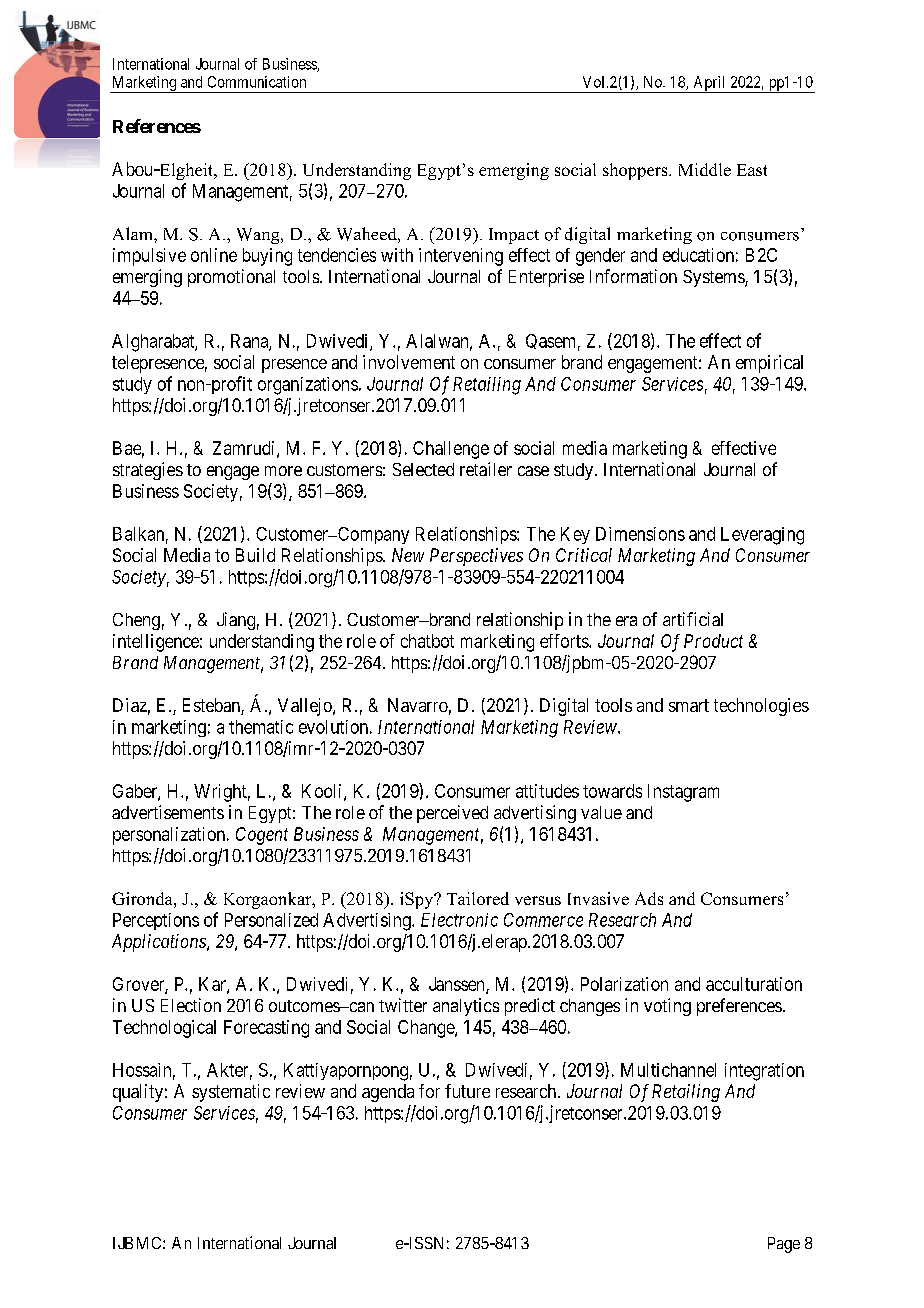 This screenshot has width=924, height=1308. I want to click on Perspectives, so click(476, 557).
